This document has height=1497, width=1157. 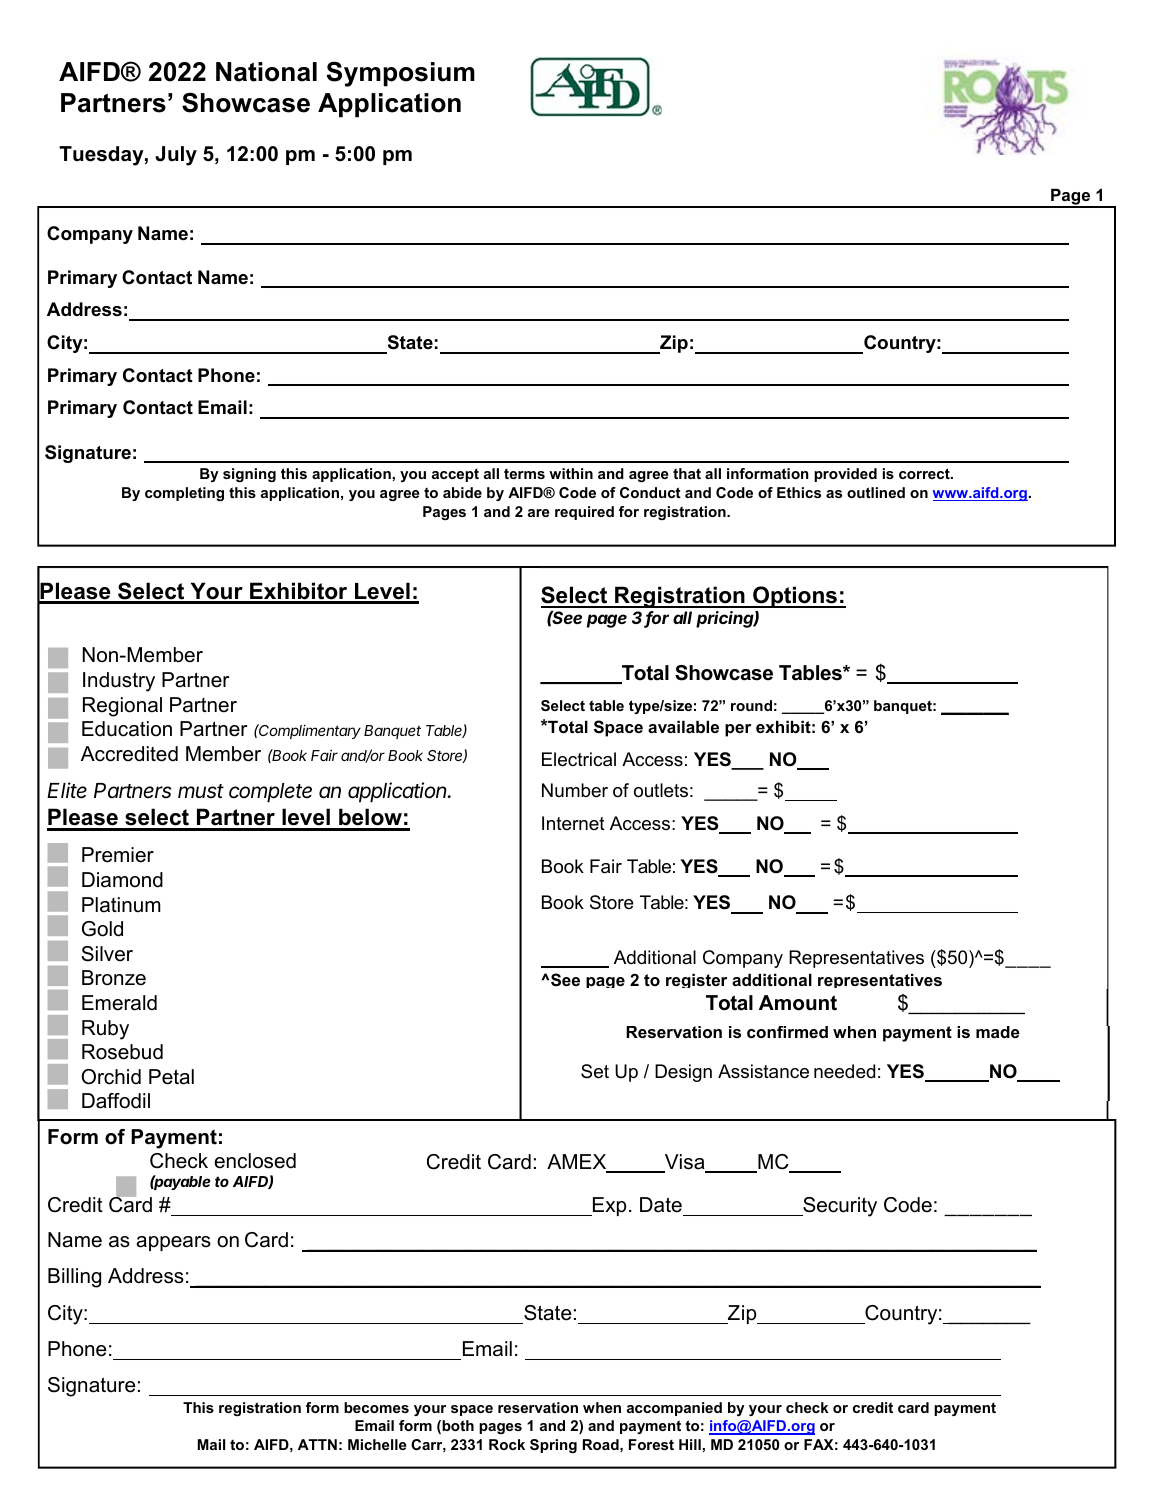 I want to click on correct, so click(x=925, y=473).
